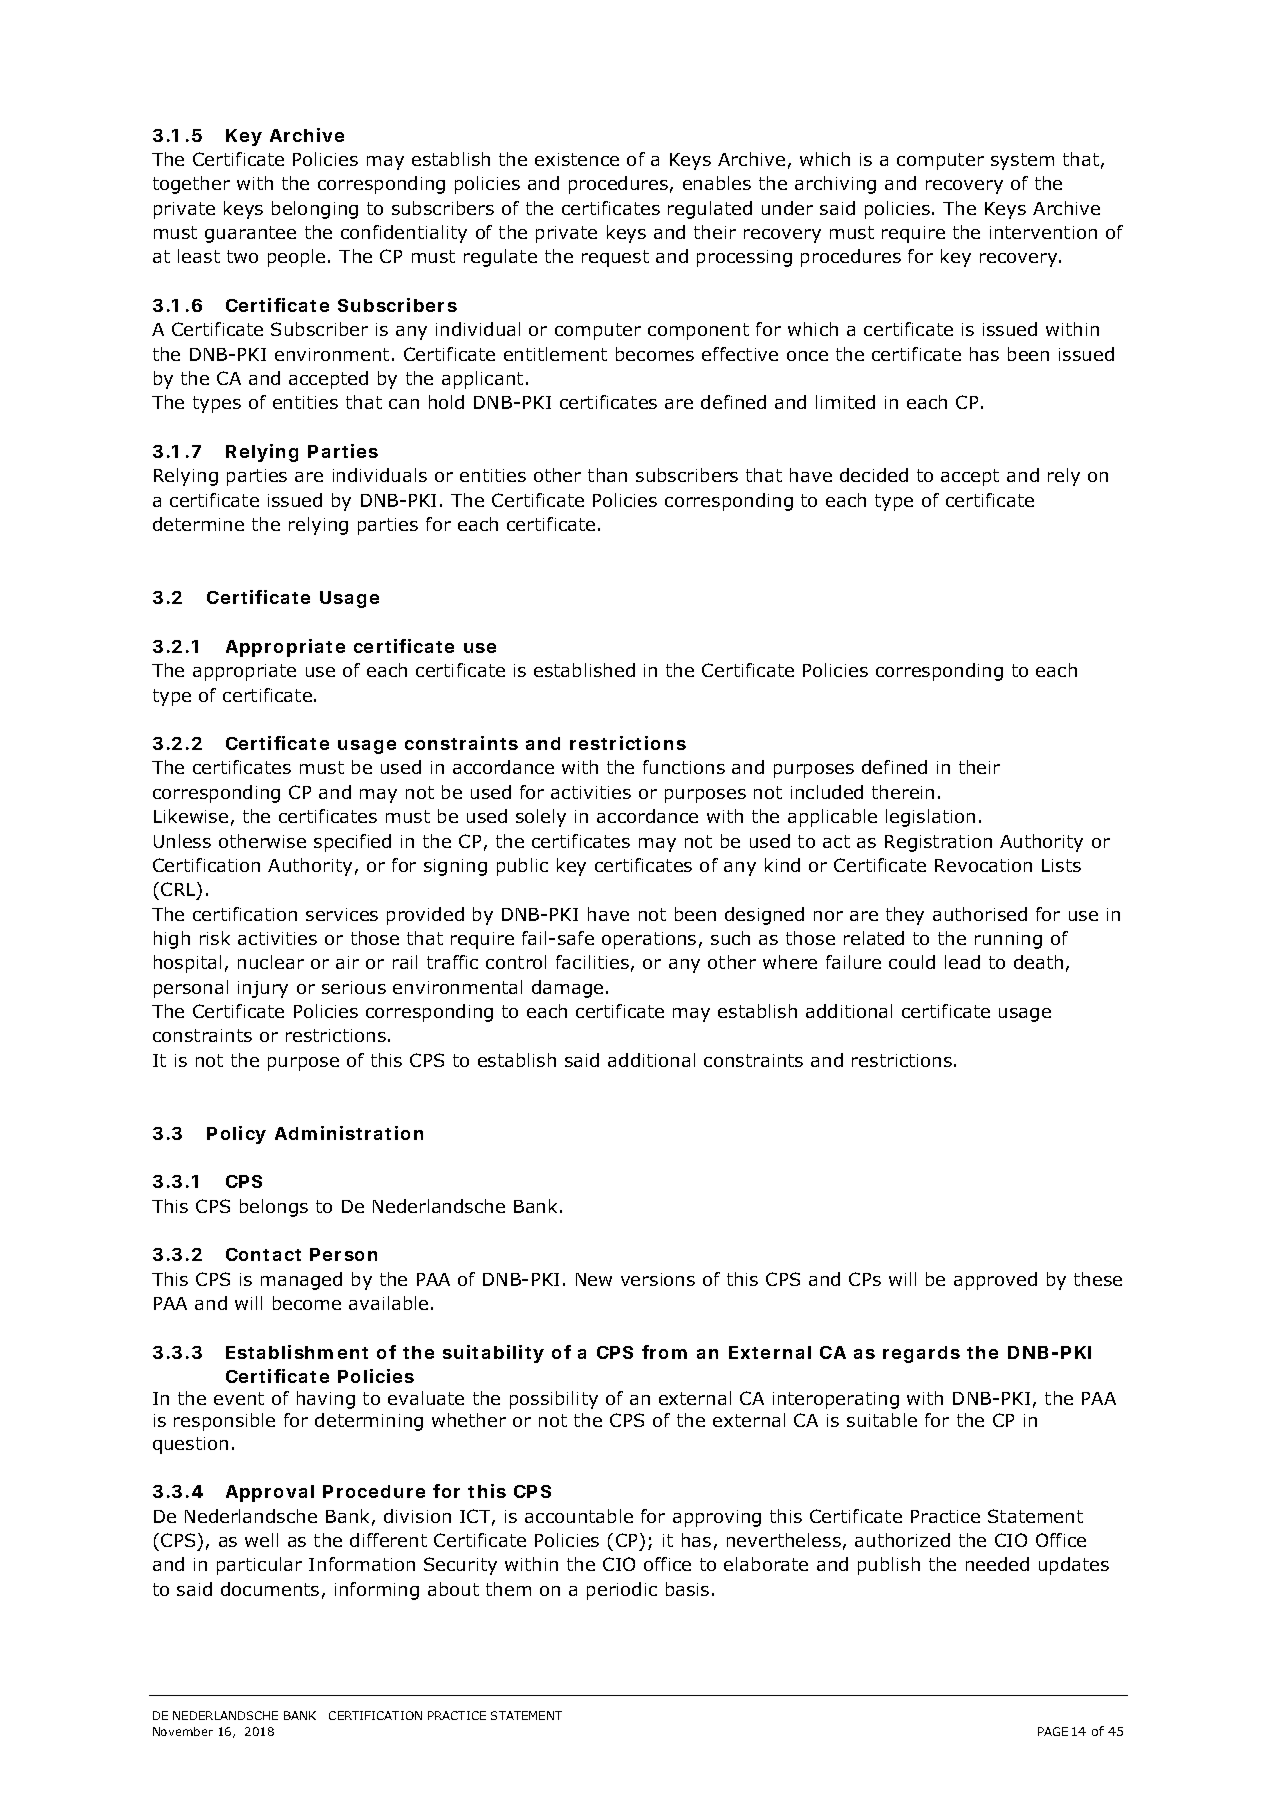 This page has width=1276, height=1806. What do you see at coordinates (270, 1589) in the page?
I see `documents` at bounding box center [270, 1589].
